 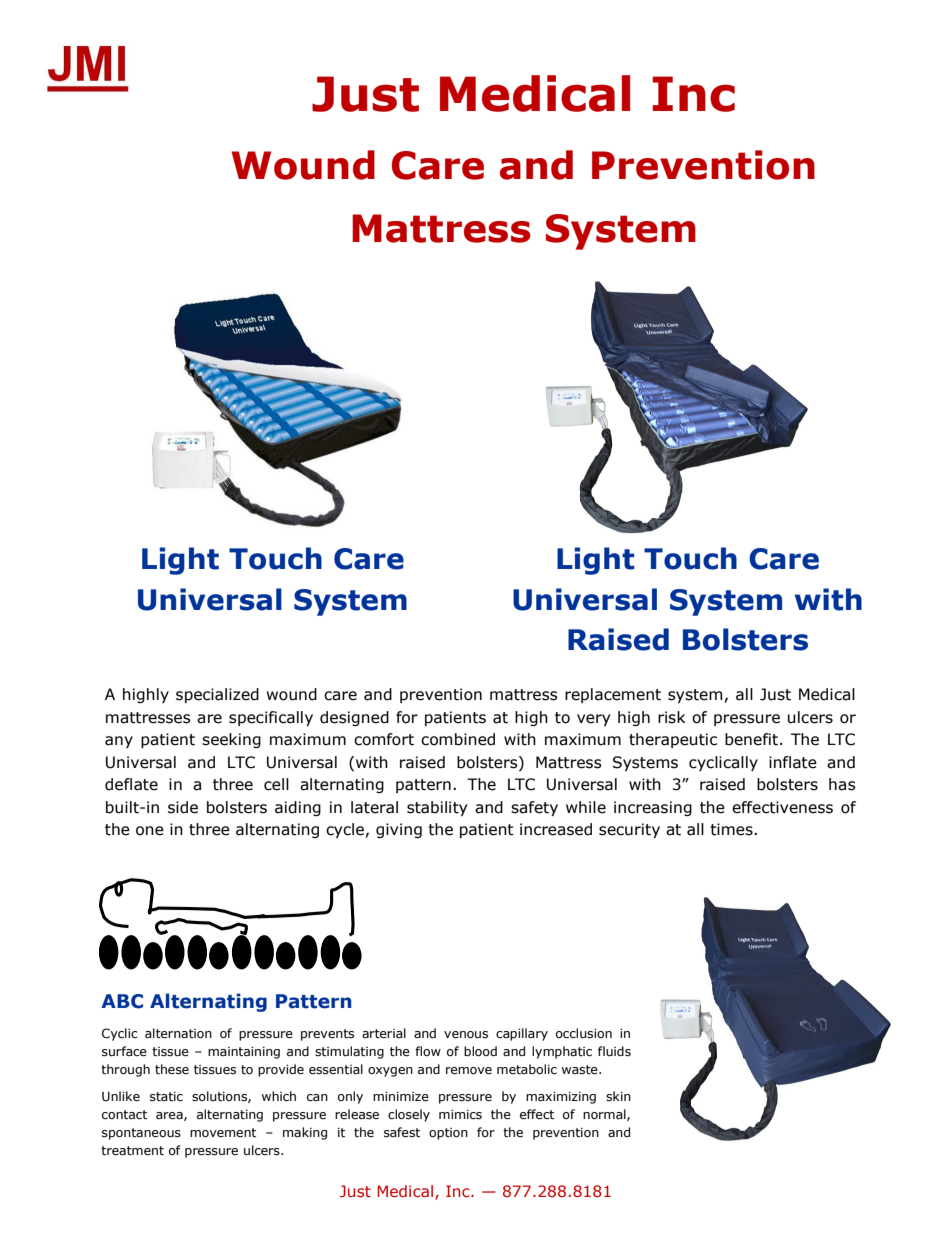 I want to click on increased, so click(x=556, y=829).
